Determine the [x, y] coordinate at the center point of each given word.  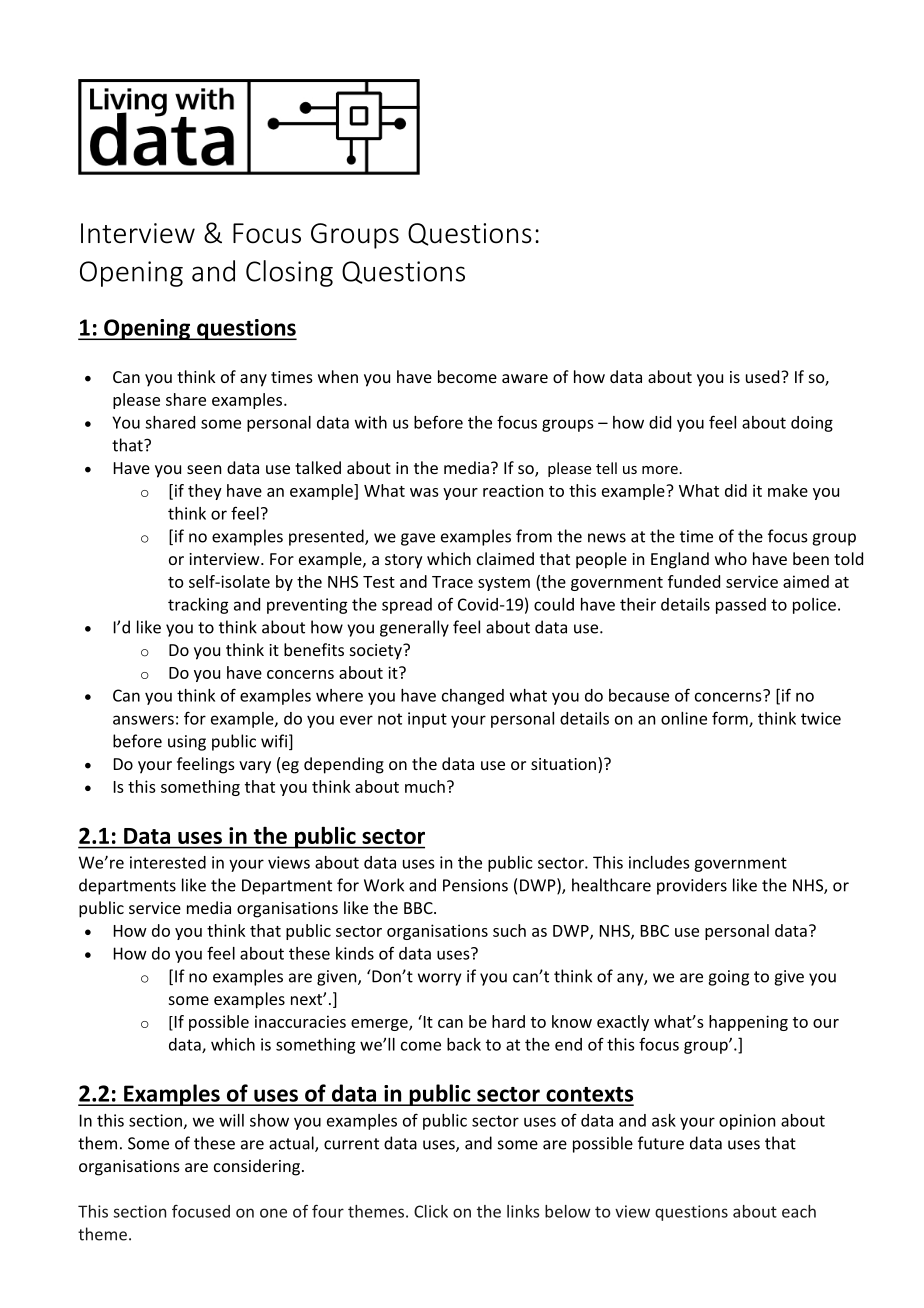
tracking [198, 606]
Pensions [475, 885]
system [504, 584]
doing [812, 424]
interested [168, 862]
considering [257, 1167]
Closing [289, 273]
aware [525, 378]
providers [692, 886]
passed [741, 606]
